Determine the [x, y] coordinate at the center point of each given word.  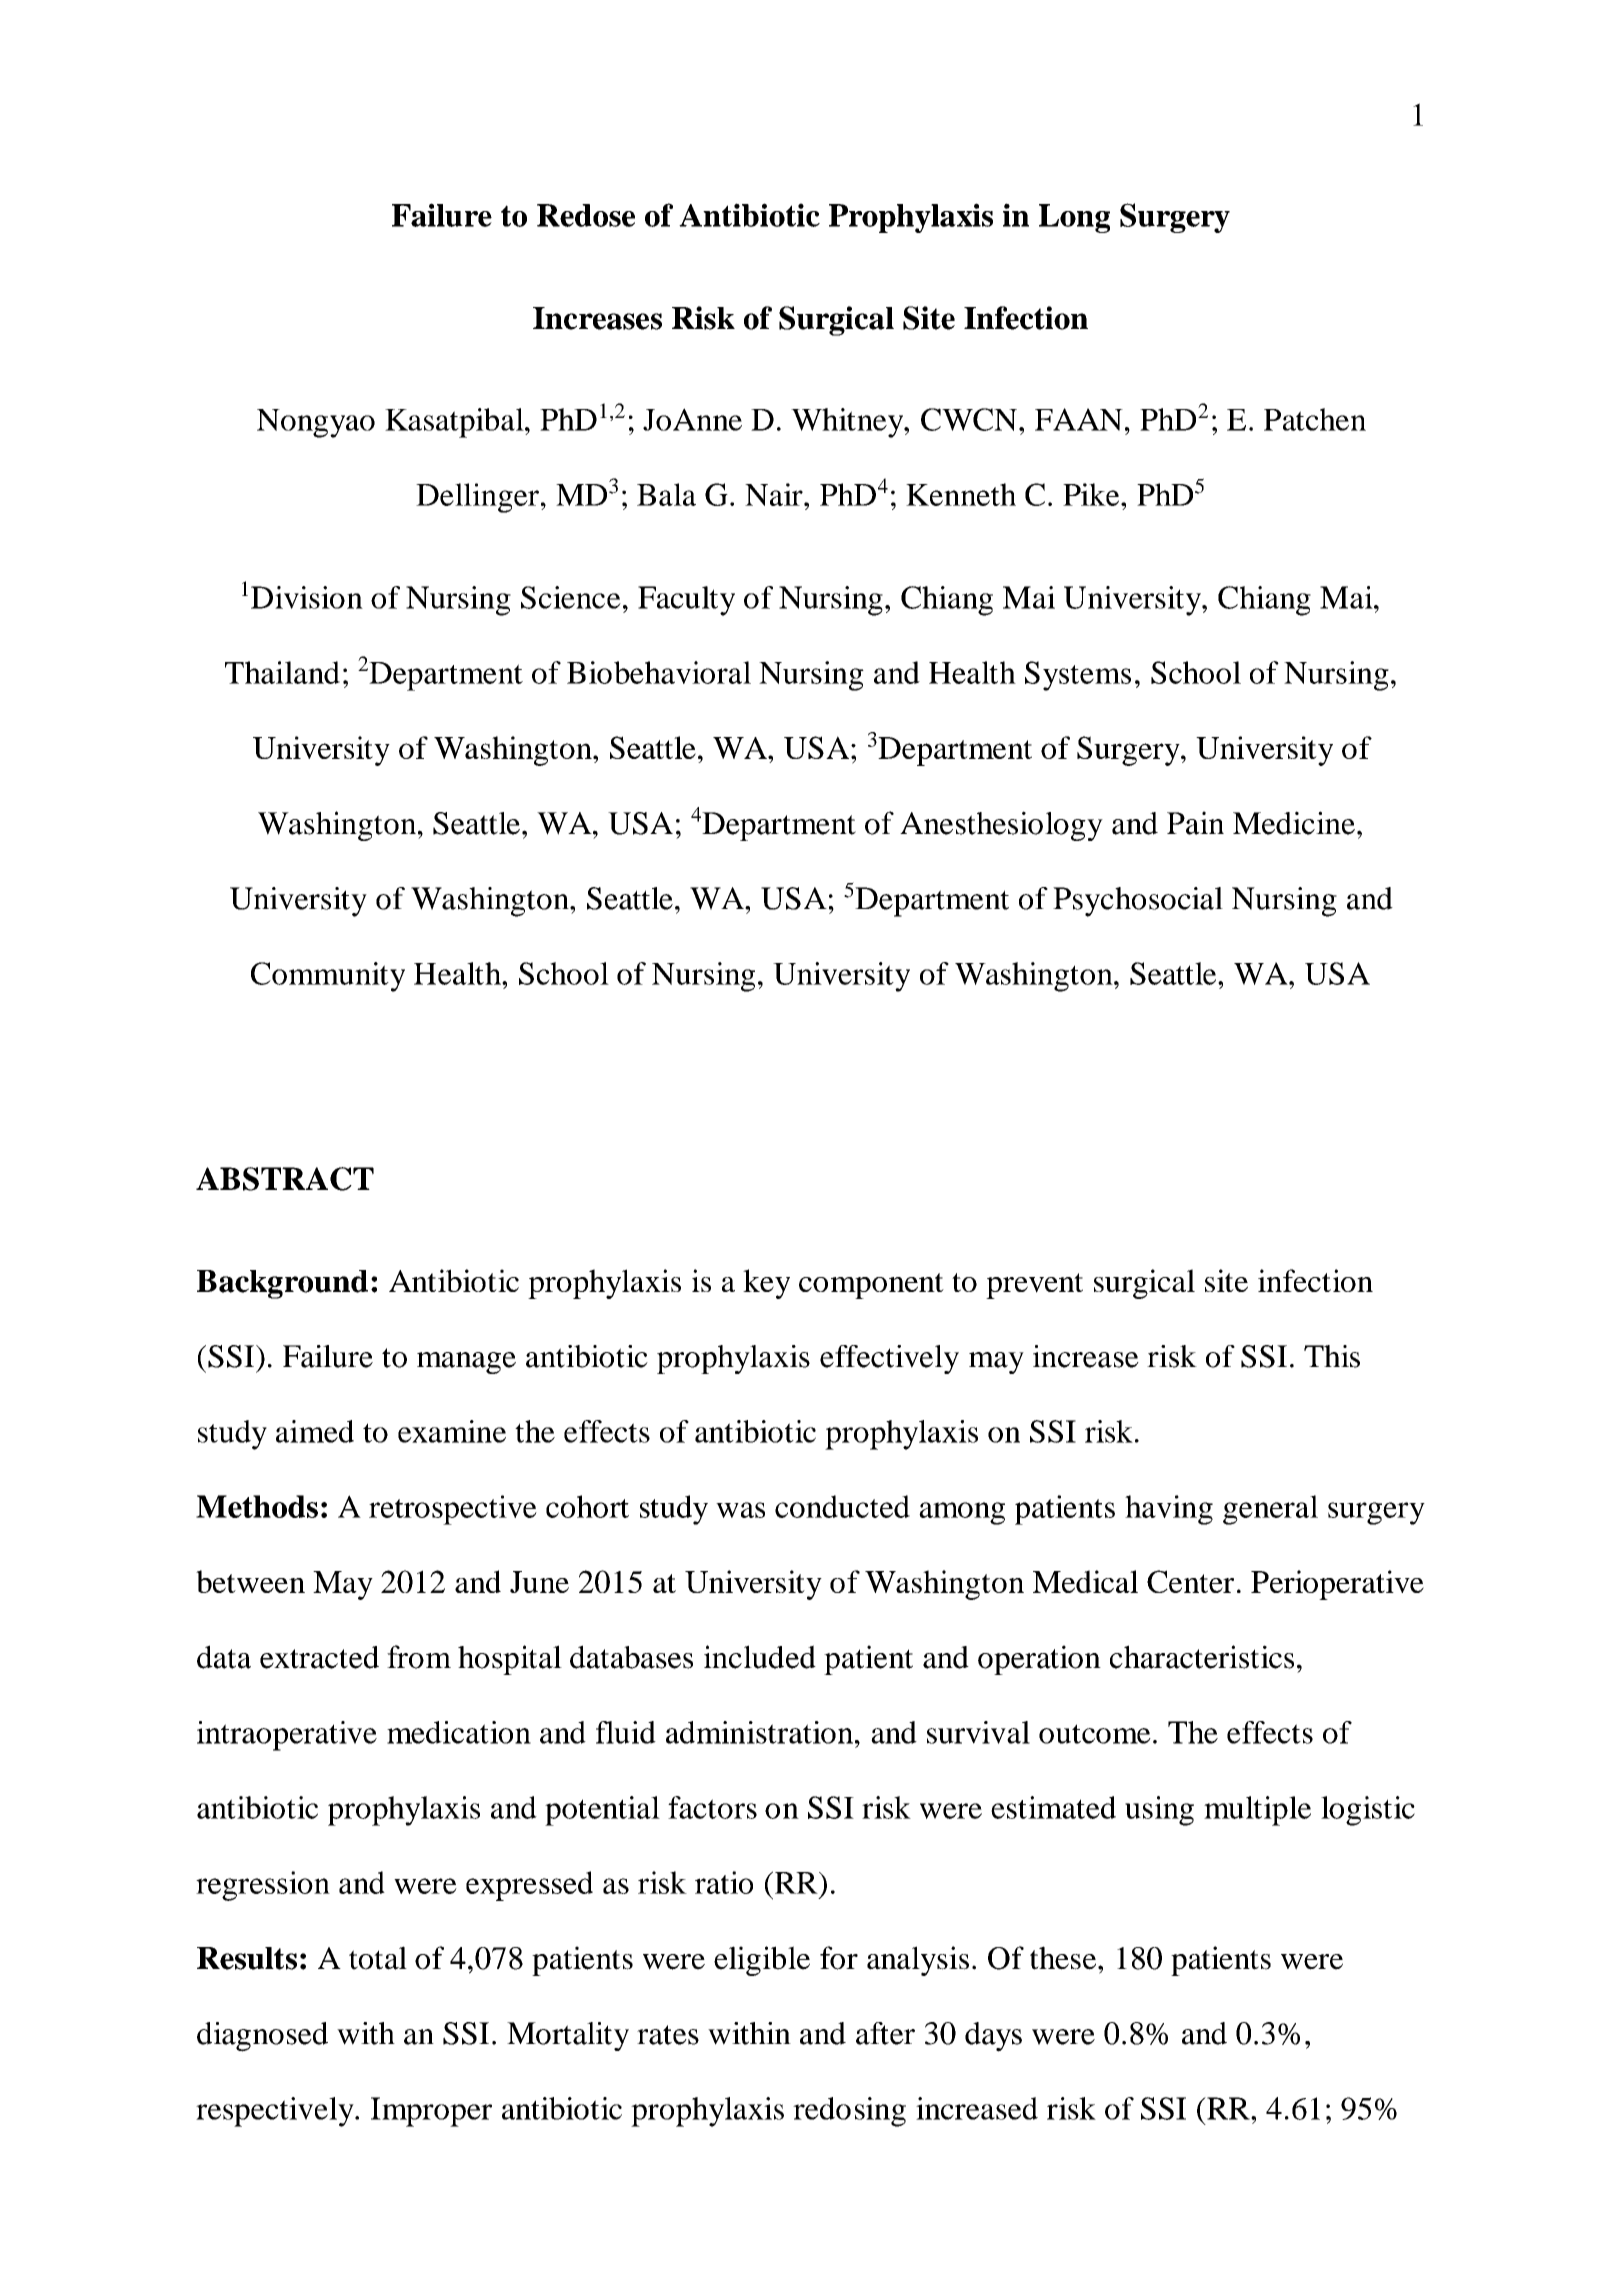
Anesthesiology [1001, 826]
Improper [431, 2112]
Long [1074, 218]
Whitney [848, 423]
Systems [1078, 676]
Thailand [282, 672]
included [760, 1657]
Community [328, 977]
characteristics [1202, 1657]
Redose [586, 215]
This [1332, 1356]
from [419, 1657]
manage [466, 1363]
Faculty [686, 601]
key [766, 1284]
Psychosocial [1138, 902]
